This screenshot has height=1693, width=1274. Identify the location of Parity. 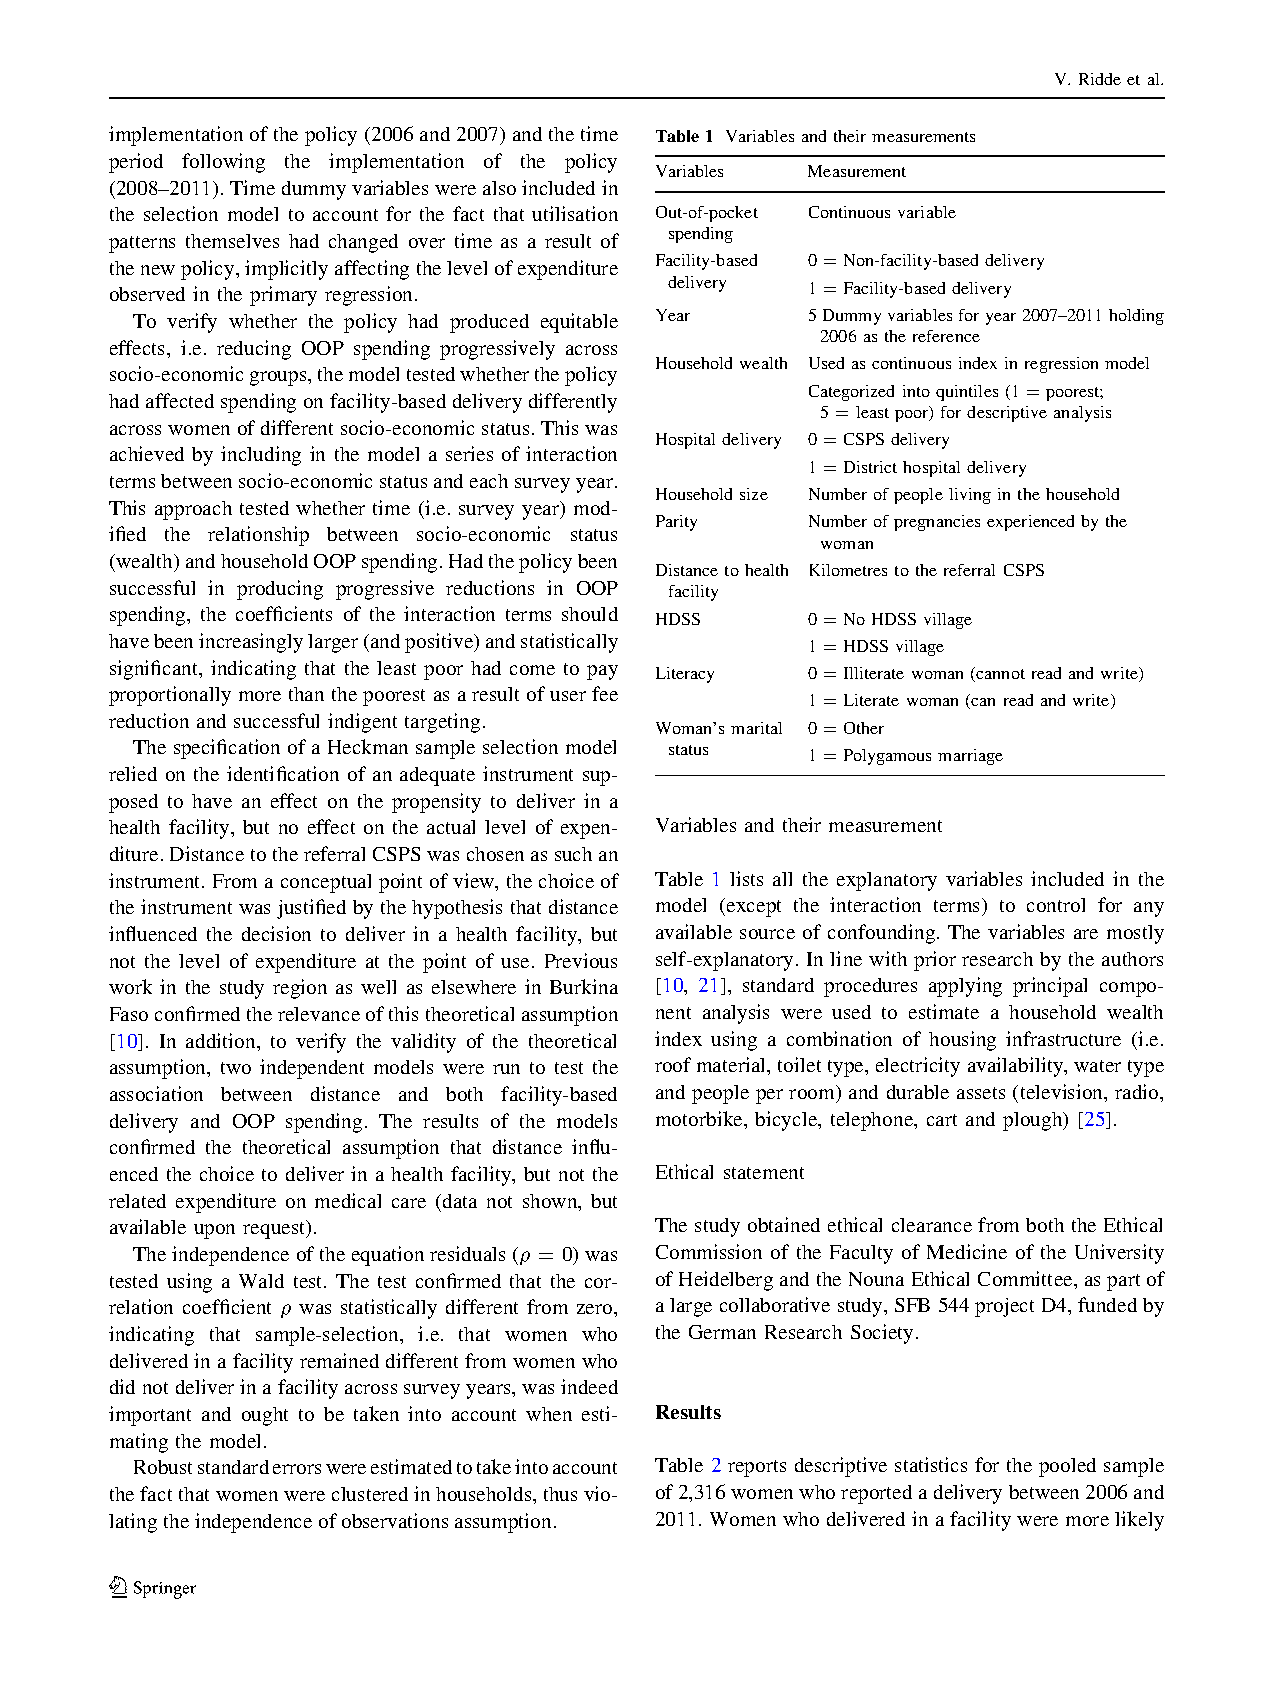
(676, 523).
